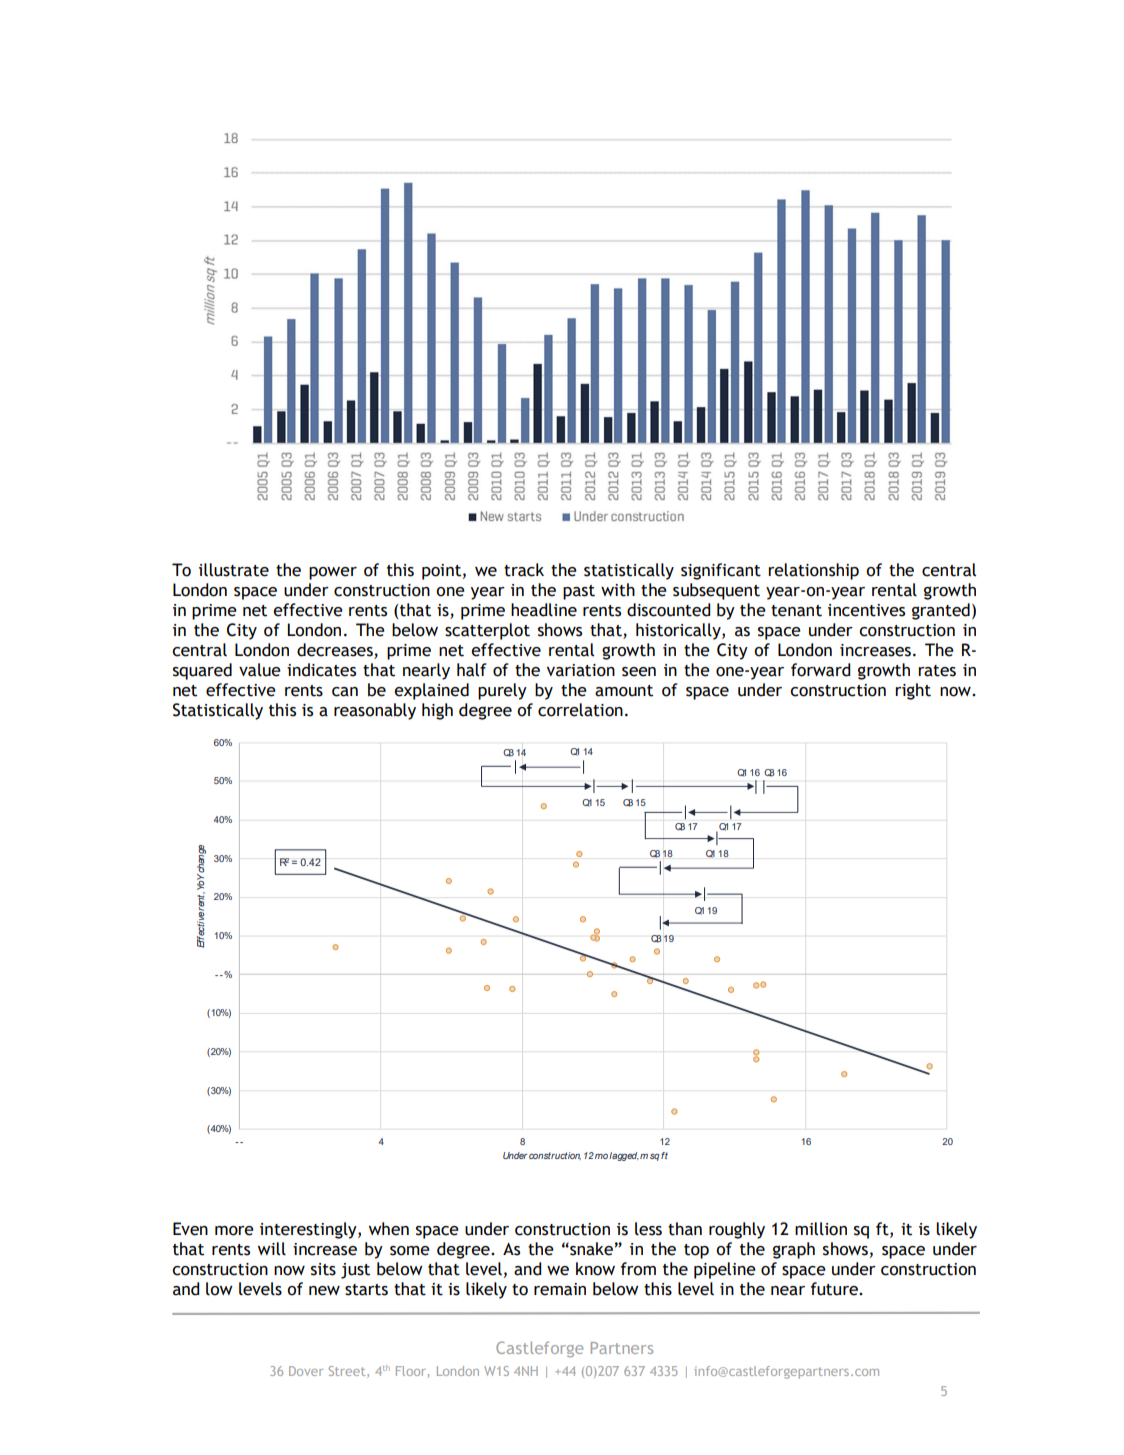 The width and height of the screenshot is (1124, 1455). I want to click on reasonably, so click(375, 711).
